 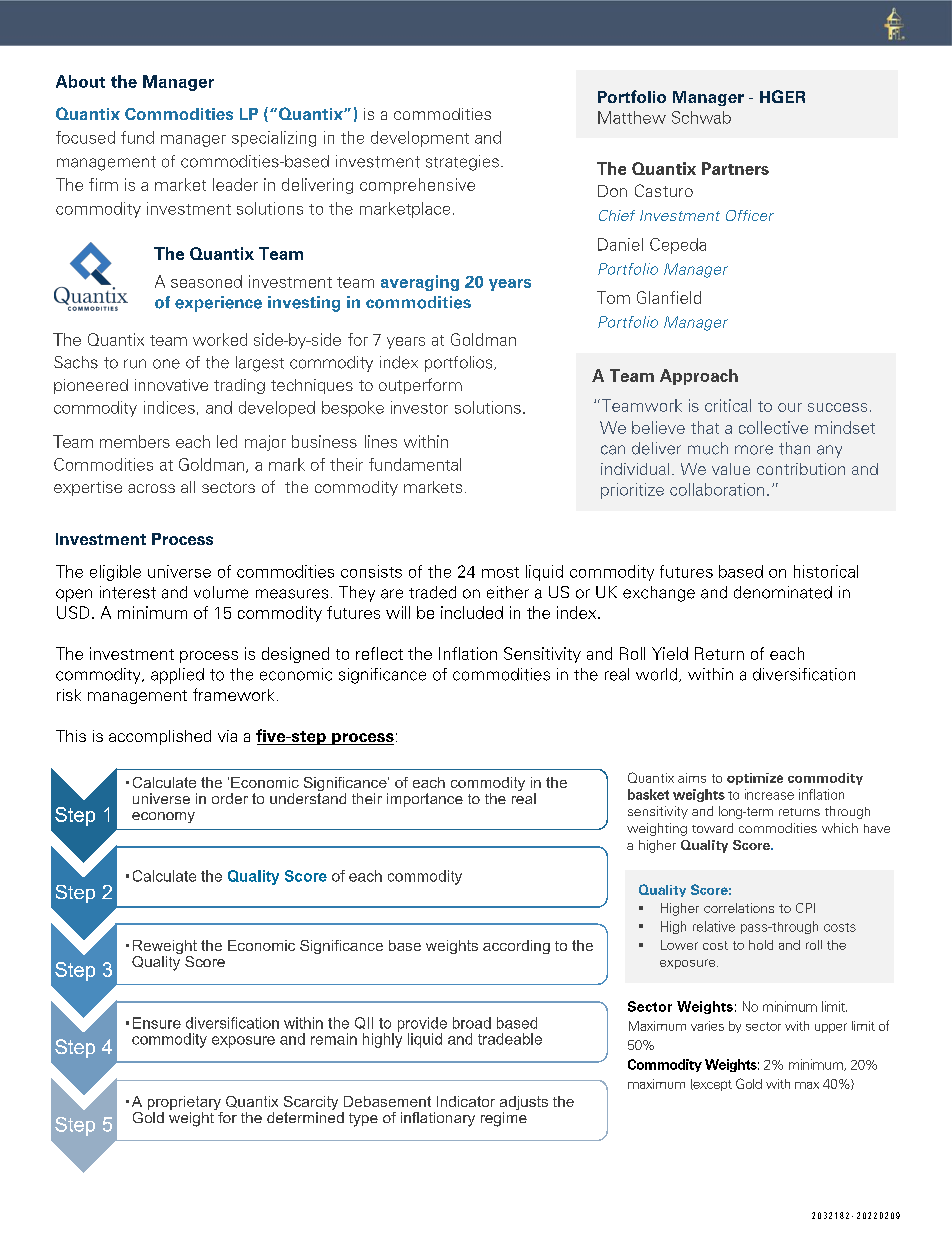 What do you see at coordinates (85, 137) in the screenshot?
I see `focused` at bounding box center [85, 137].
